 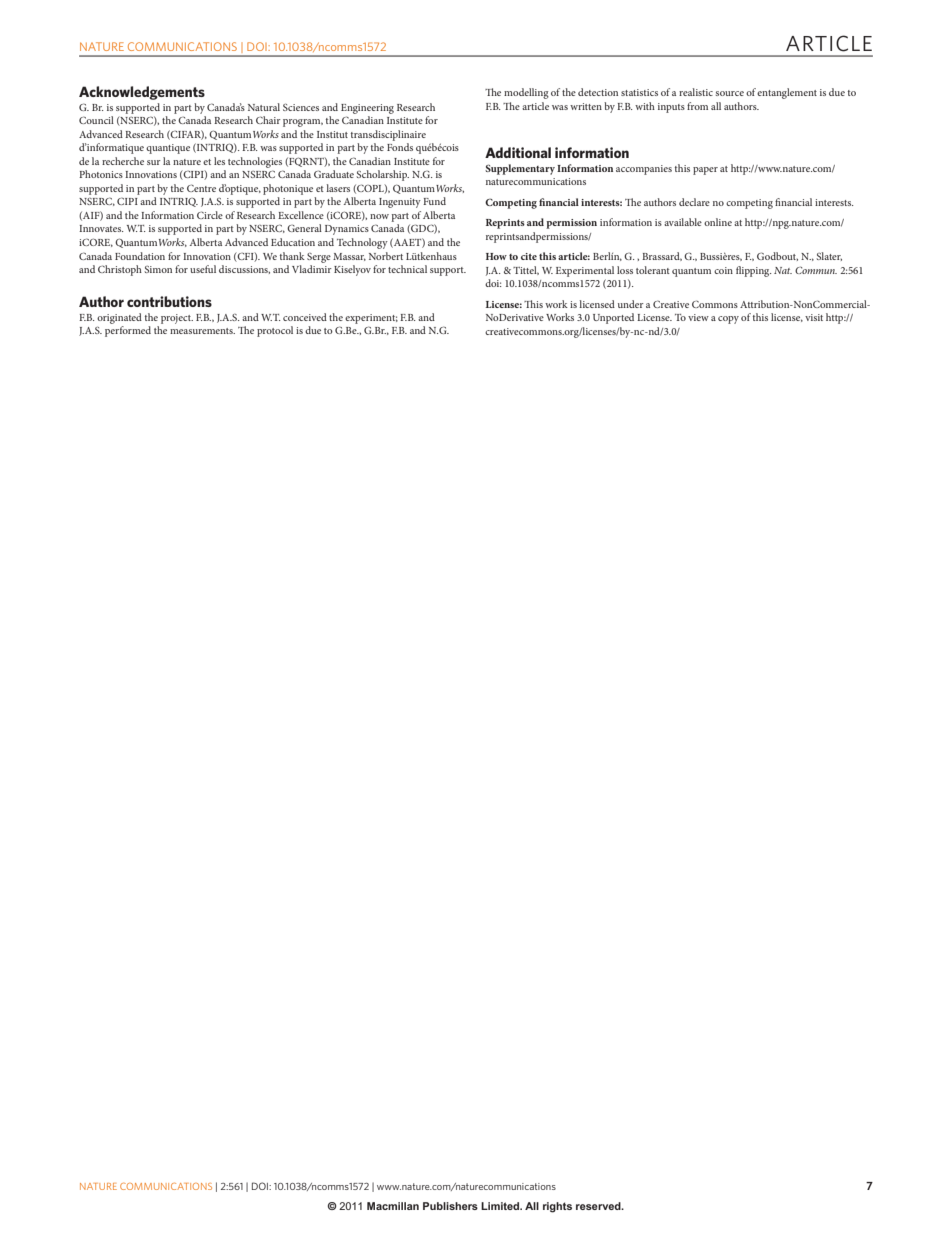 I want to click on Unported, so click(x=613, y=318).
